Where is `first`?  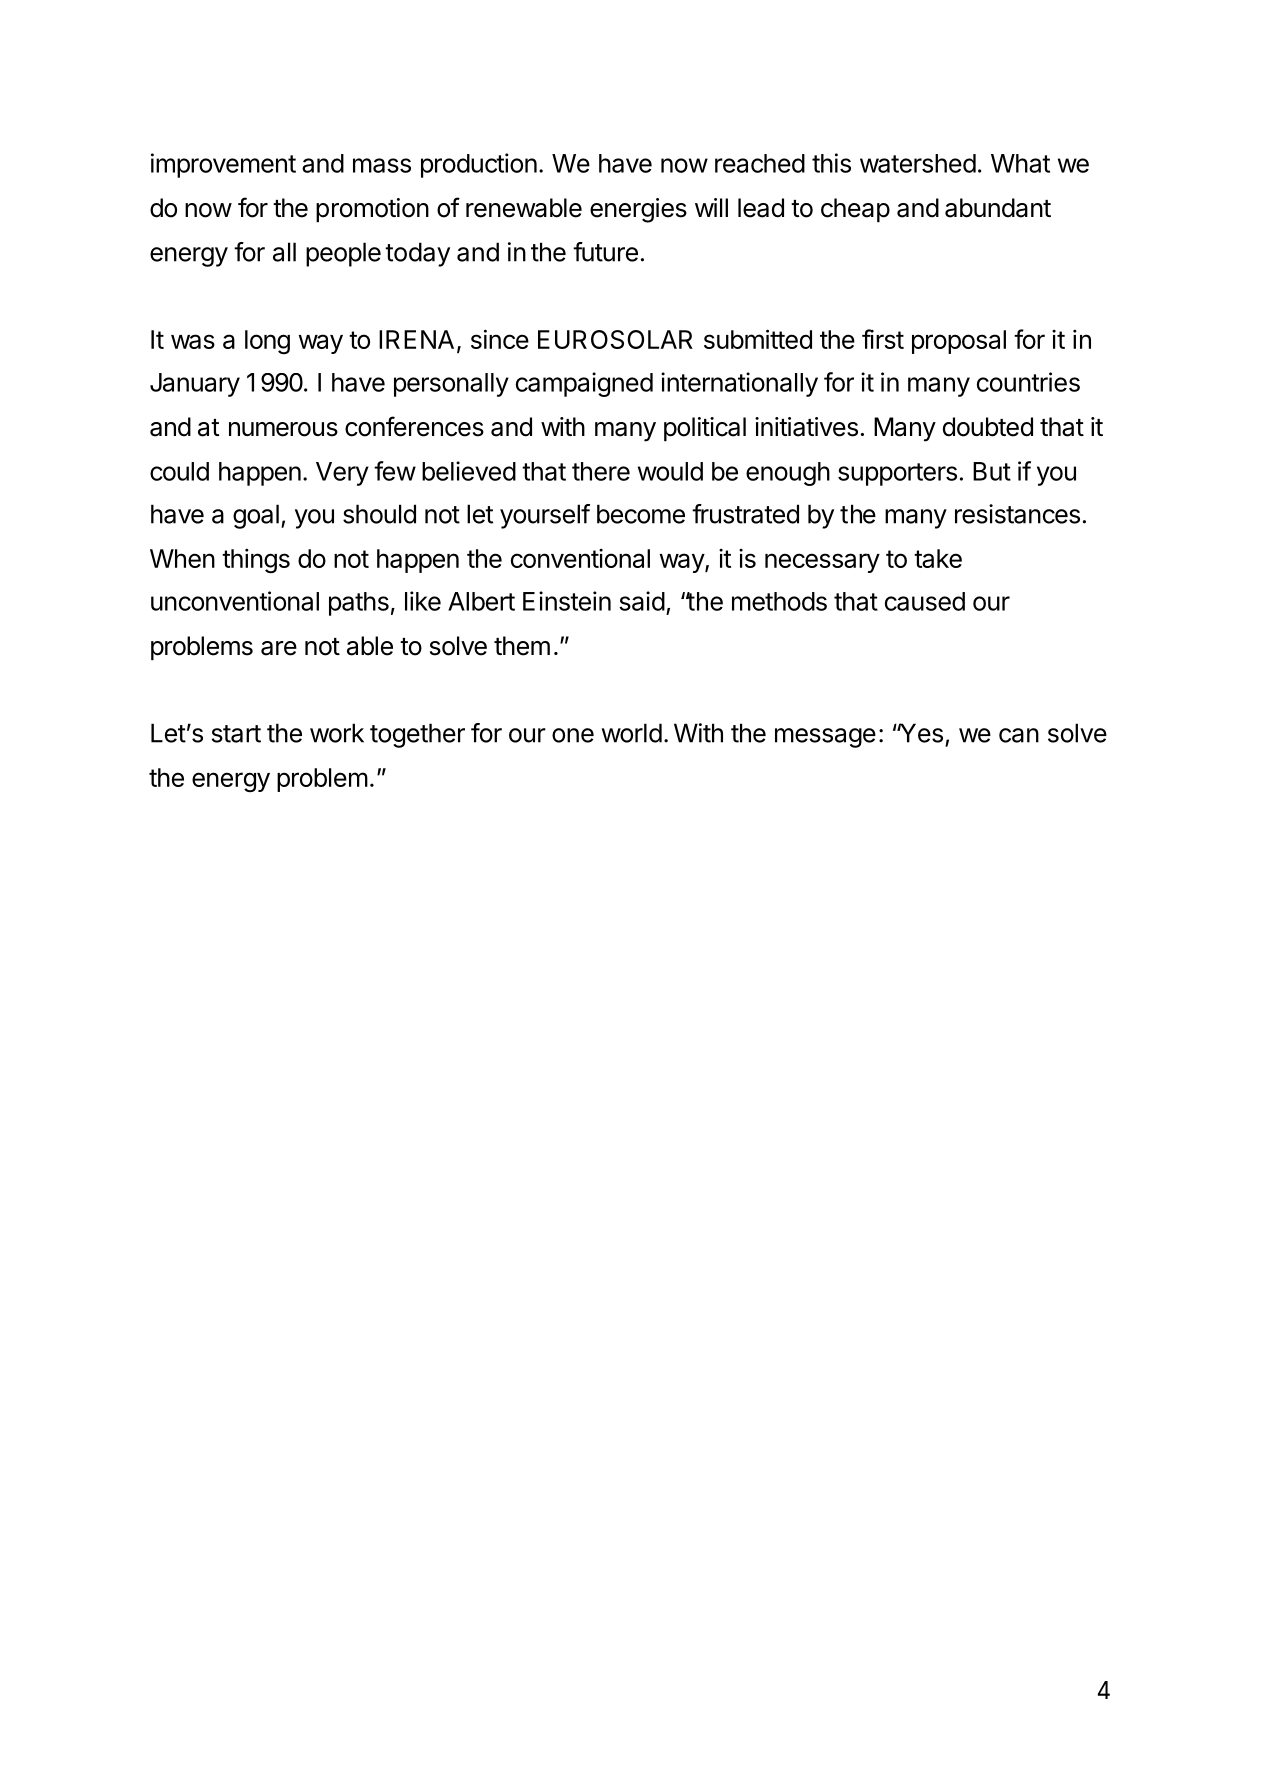 first is located at coordinates (883, 339).
